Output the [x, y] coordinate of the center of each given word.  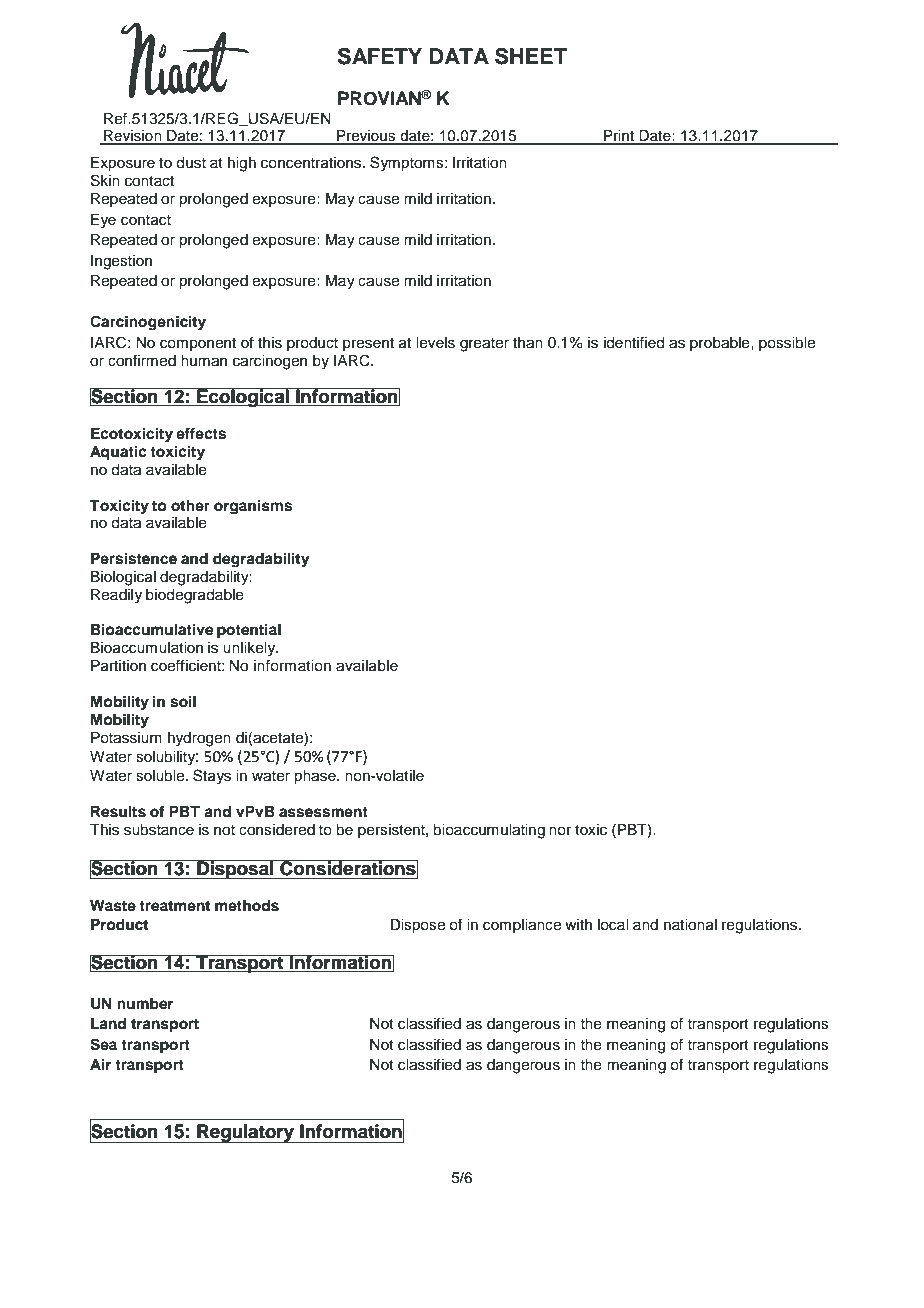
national [690, 925]
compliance [522, 926]
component [198, 344]
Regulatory [245, 1133]
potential [249, 631]
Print [619, 137]
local [613, 925]
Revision [133, 137]
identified [634, 342]
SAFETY [380, 56]
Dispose [417, 926]
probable [721, 344]
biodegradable [195, 596]
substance [159, 830]
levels [435, 343]
